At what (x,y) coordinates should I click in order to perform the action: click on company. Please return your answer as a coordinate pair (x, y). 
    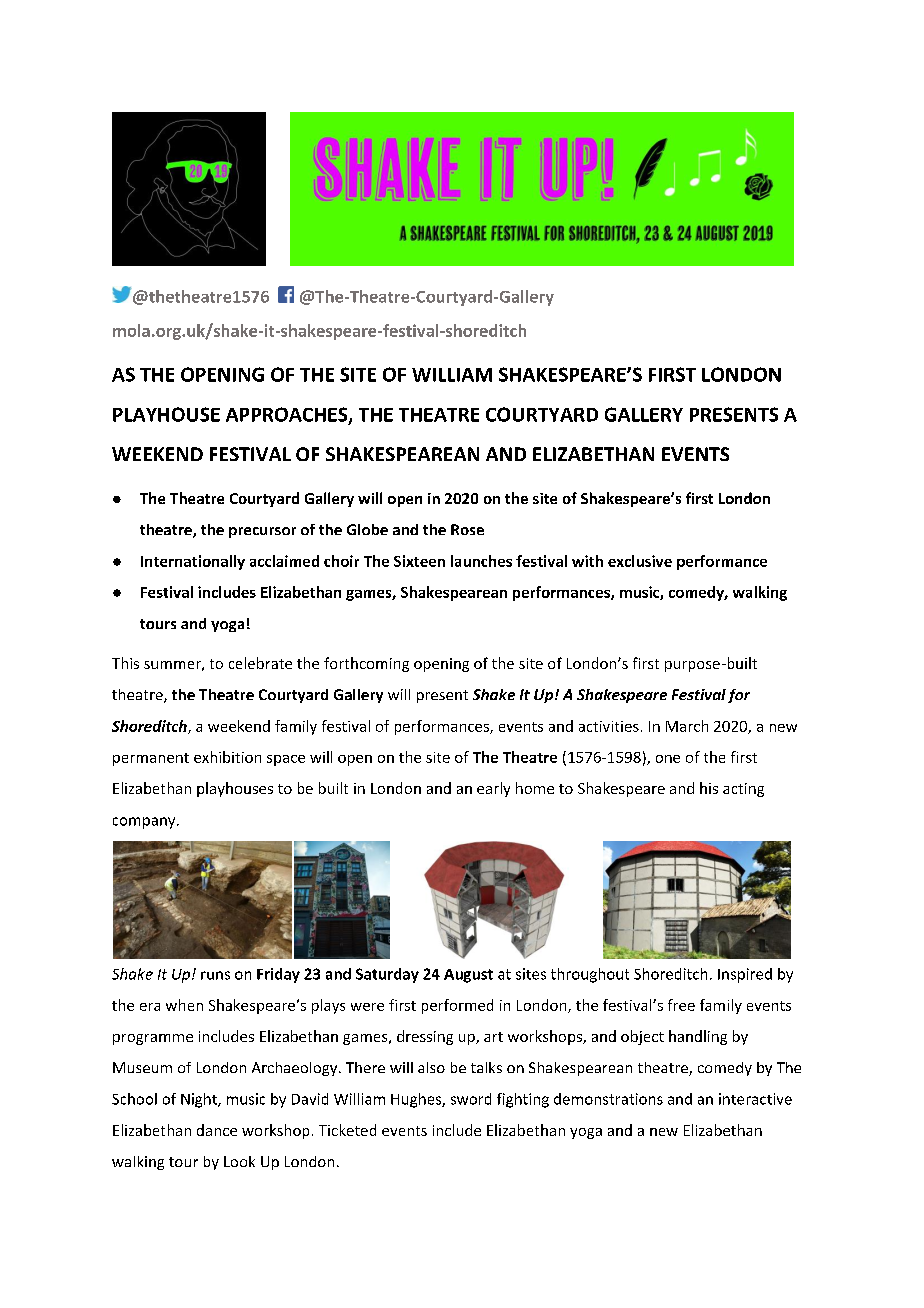
    Looking at the image, I should click on (145, 823).
